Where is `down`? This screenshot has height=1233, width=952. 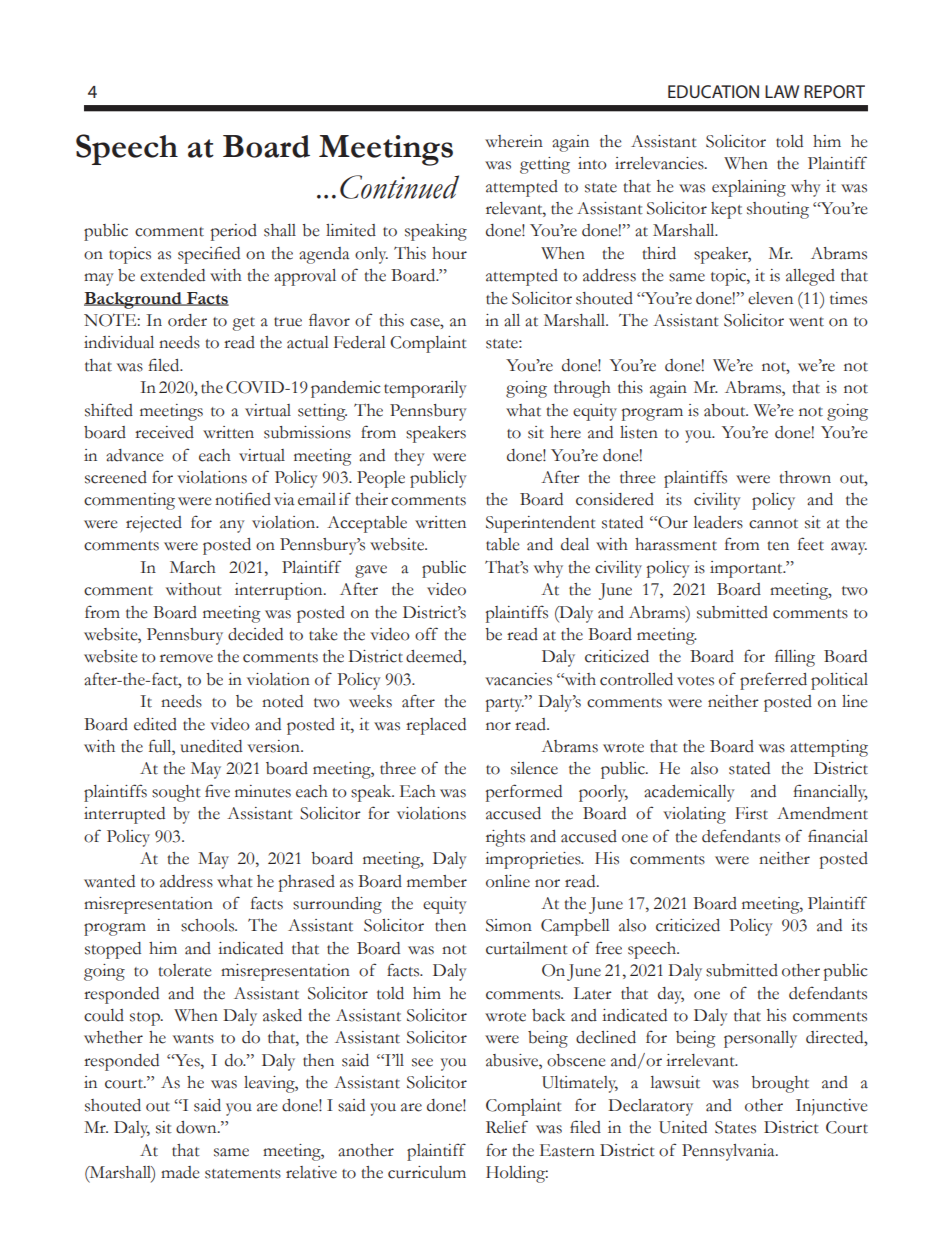 down is located at coordinates (197, 1127).
